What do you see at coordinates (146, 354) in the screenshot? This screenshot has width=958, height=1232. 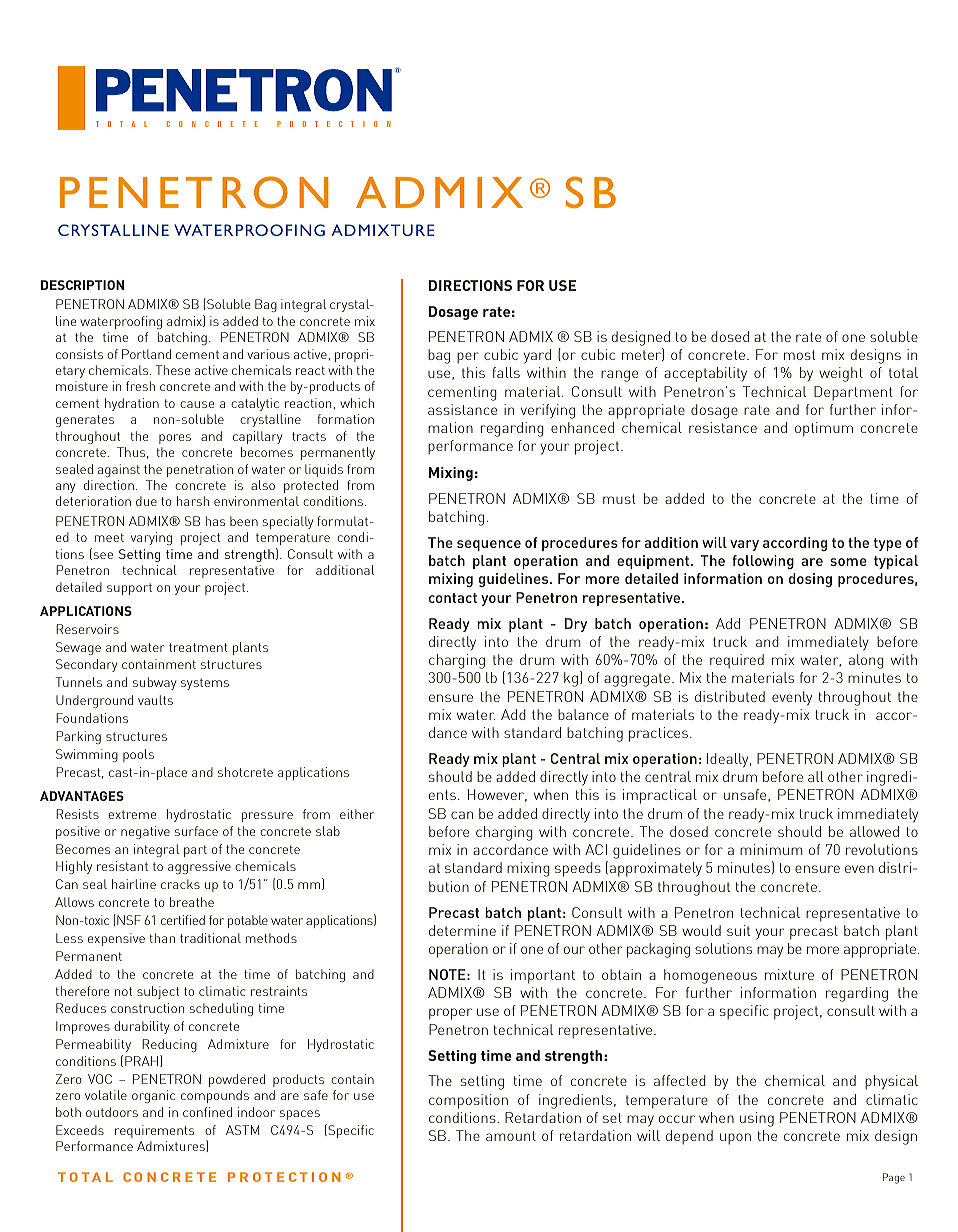 I see `Portland` at bounding box center [146, 354].
